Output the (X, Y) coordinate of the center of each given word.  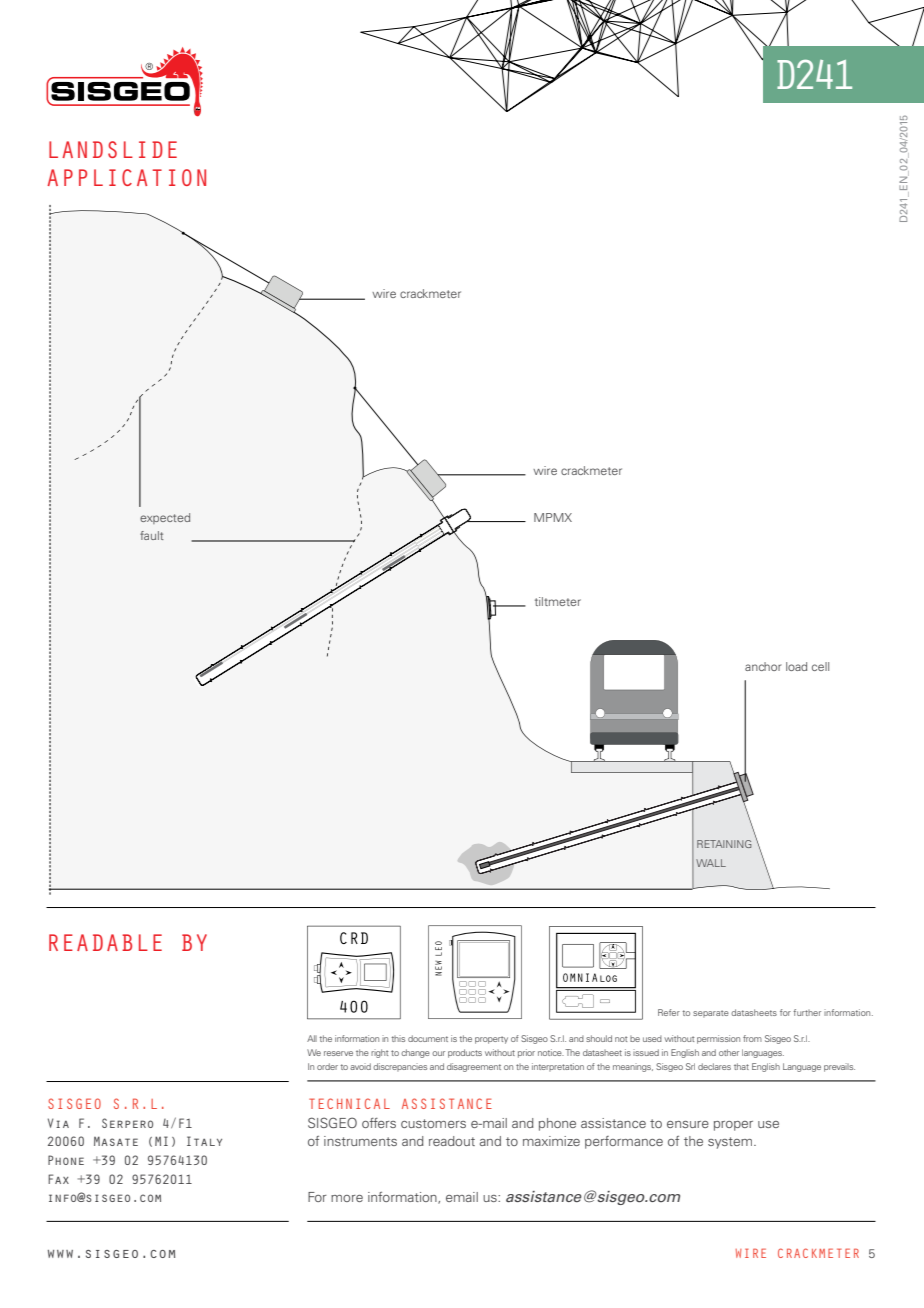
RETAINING (724, 844)
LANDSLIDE (113, 149)
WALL (711, 863)
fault (152, 535)
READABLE (105, 942)
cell (820, 666)
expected (165, 518)
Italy (204, 1141)
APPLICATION (126, 177)
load (796, 666)
